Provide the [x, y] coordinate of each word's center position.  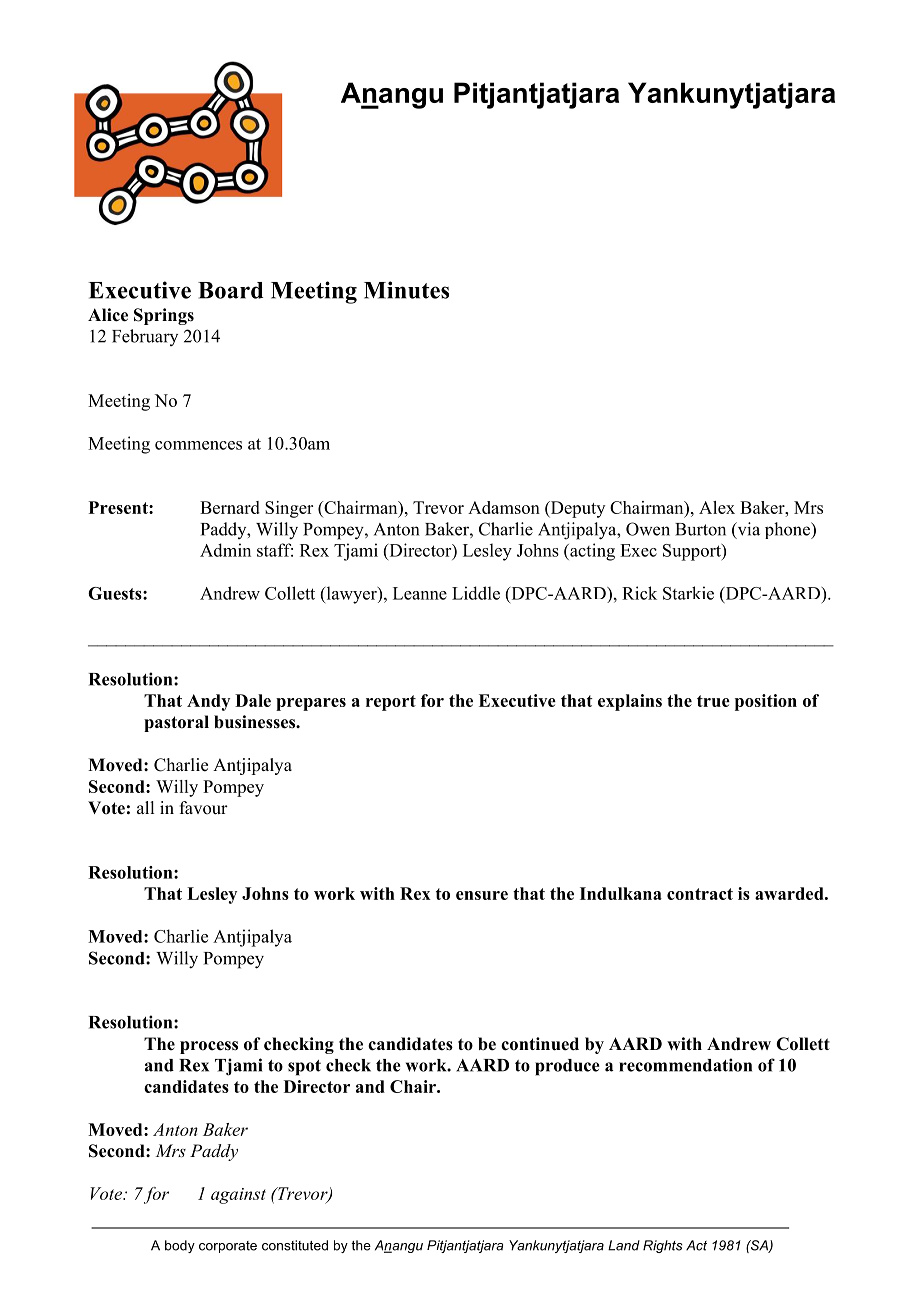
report [391, 703]
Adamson [504, 507]
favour [204, 808]
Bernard [230, 507]
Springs [164, 316]
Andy [208, 702]
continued [540, 1044]
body [180, 1246]
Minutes [406, 290]
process [209, 1047]
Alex [717, 507]
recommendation [685, 1065]
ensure [482, 895]
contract [700, 894]
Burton [700, 529]
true [713, 701]
